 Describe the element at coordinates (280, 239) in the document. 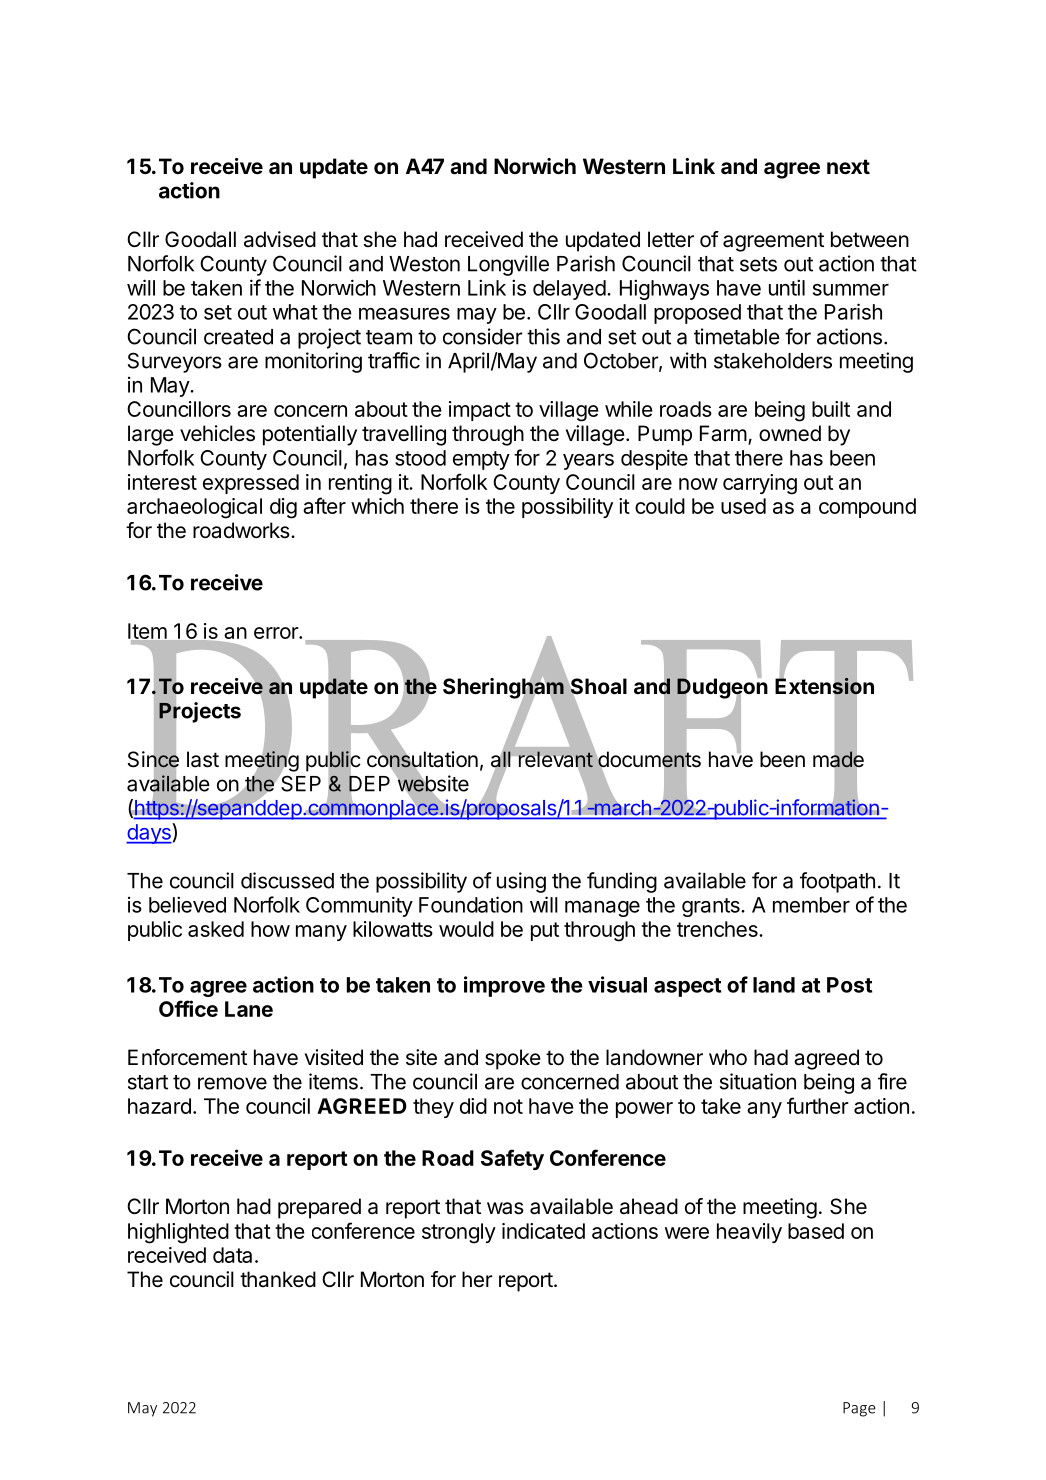

I see `advised` at that location.
